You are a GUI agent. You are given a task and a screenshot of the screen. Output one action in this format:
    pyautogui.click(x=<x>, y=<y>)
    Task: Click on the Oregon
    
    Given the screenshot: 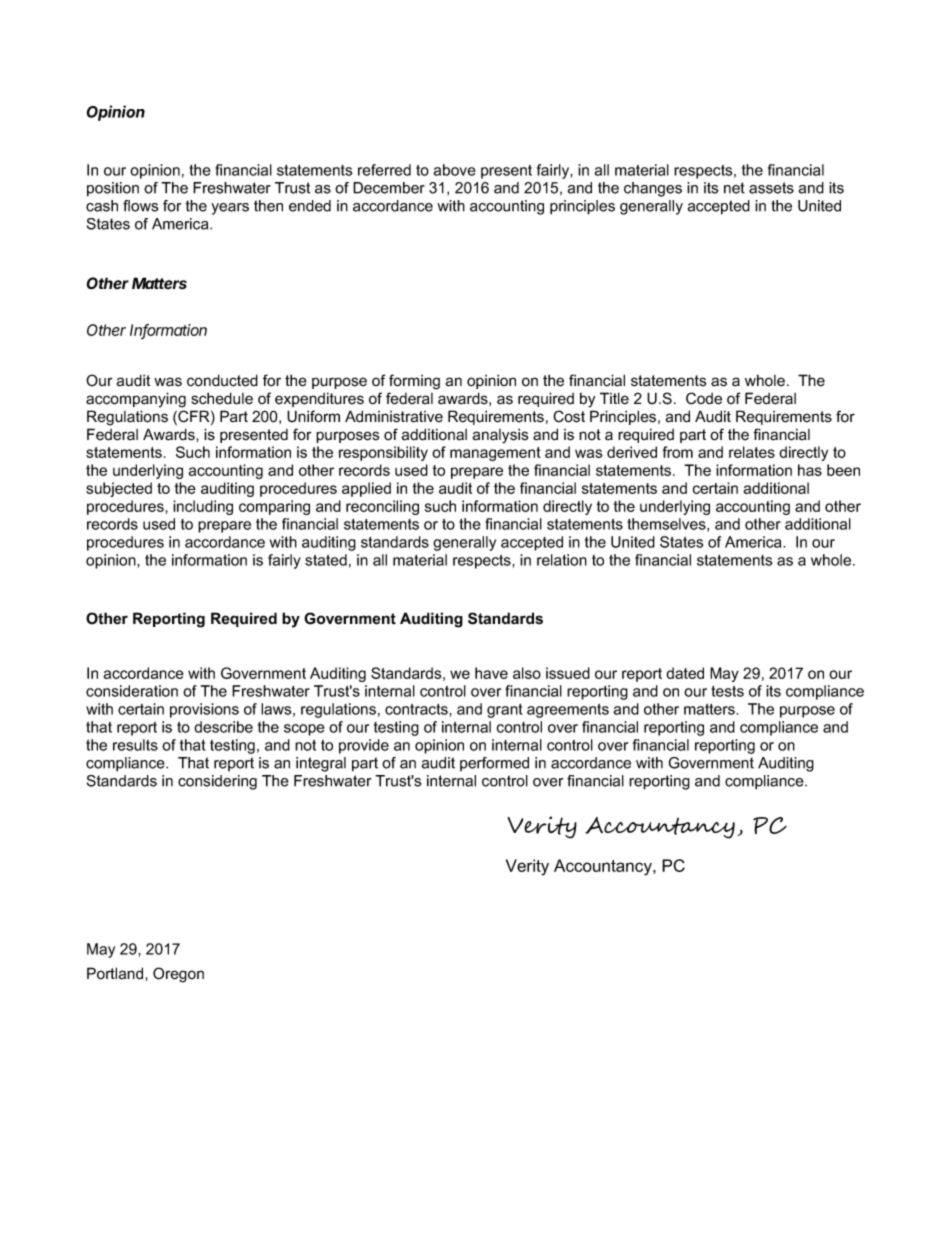 What is the action you would take?
    pyautogui.click(x=178, y=975)
